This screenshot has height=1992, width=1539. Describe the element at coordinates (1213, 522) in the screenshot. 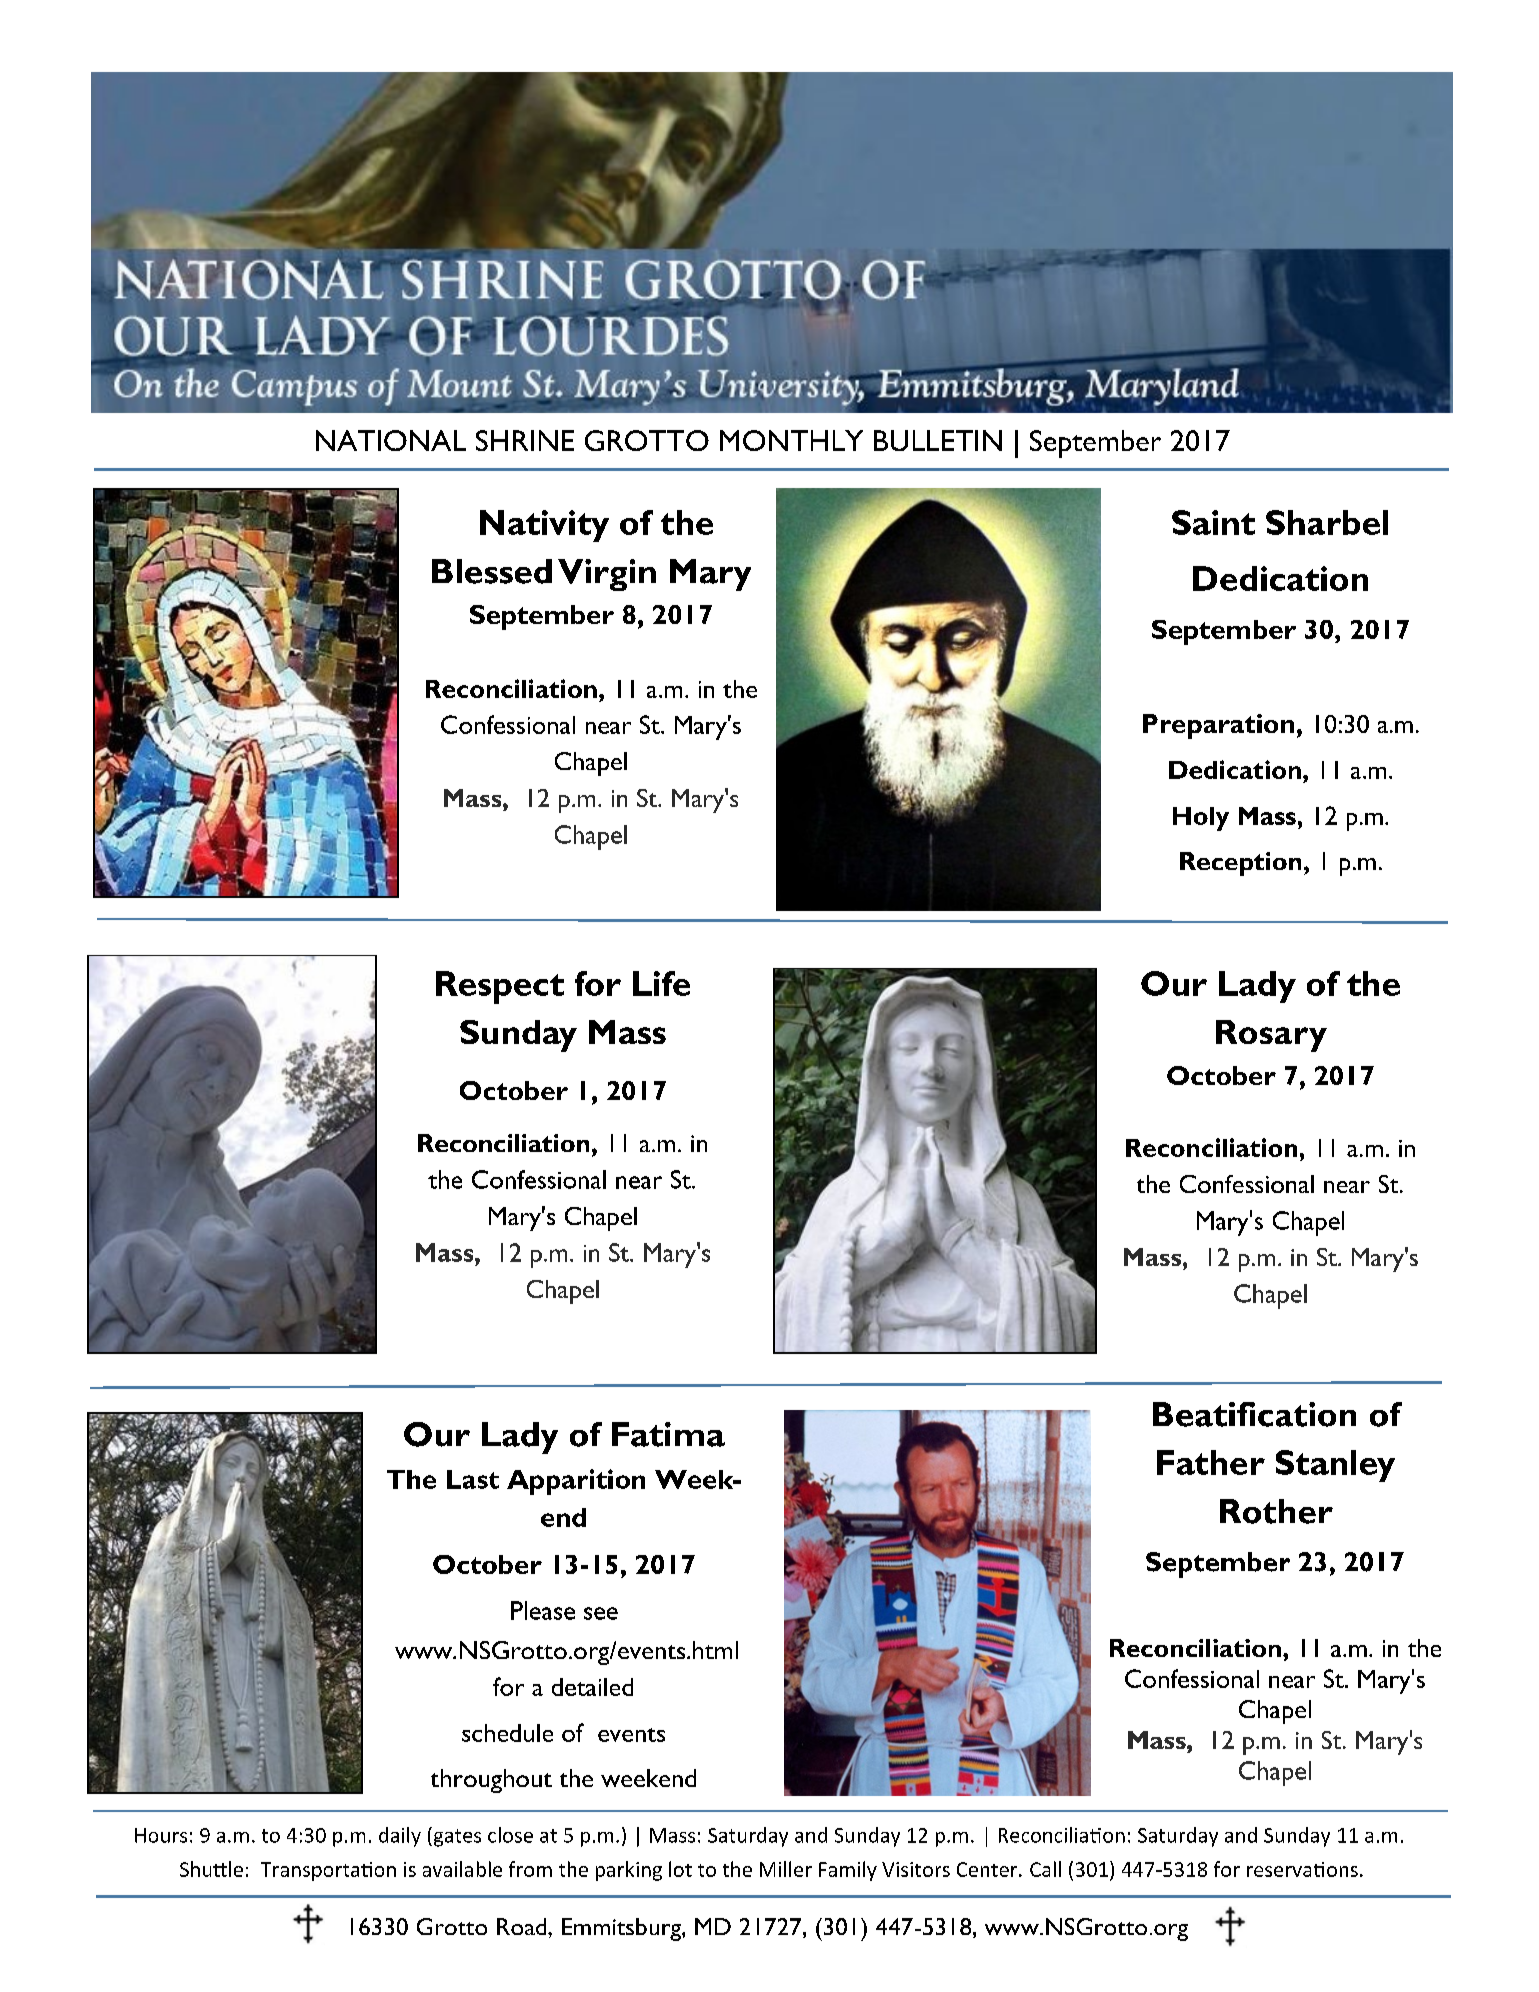

I see `Saint` at that location.
